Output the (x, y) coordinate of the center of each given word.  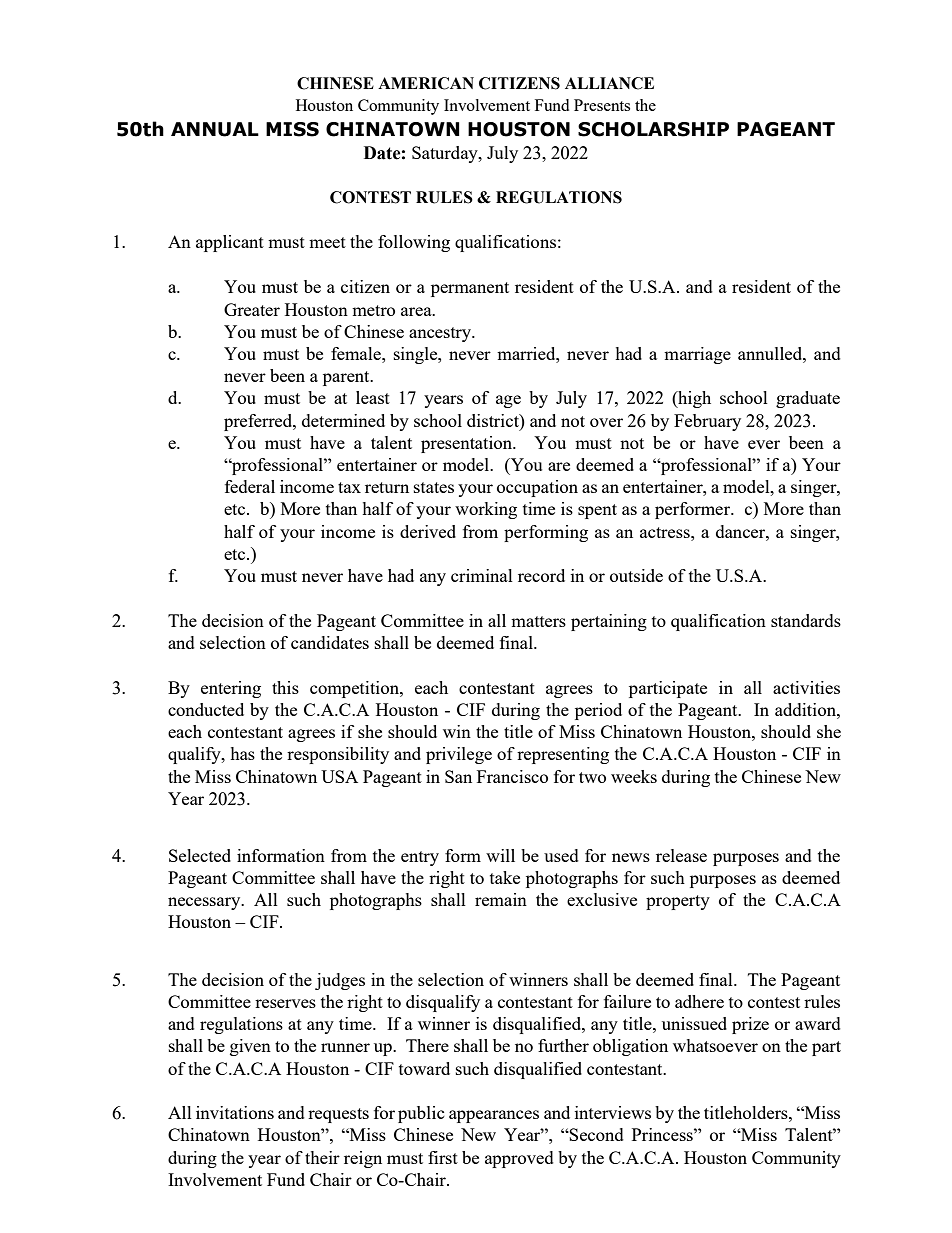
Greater (252, 309)
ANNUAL (215, 129)
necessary (205, 903)
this (285, 687)
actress (666, 532)
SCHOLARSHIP (653, 129)
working (486, 510)
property (678, 902)
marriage (697, 355)
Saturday (446, 154)
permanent (470, 289)
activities (806, 687)
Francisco (512, 776)
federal (250, 486)
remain (501, 899)
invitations (235, 1112)
